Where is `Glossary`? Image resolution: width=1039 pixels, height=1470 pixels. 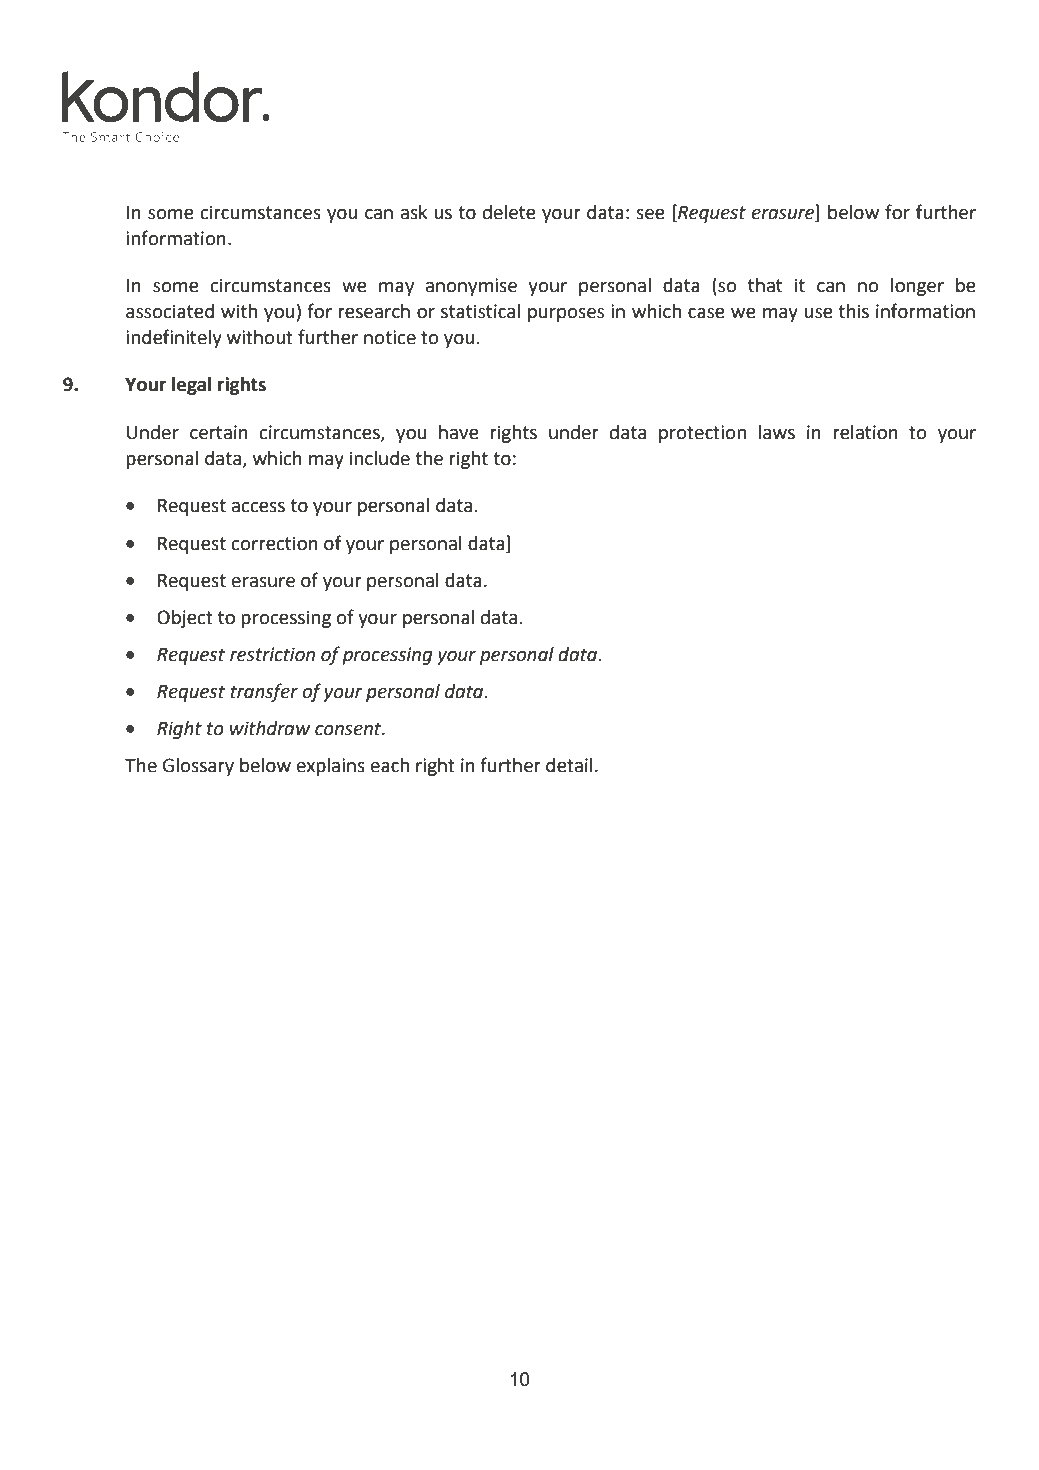
Glossary is located at coordinates (198, 767).
